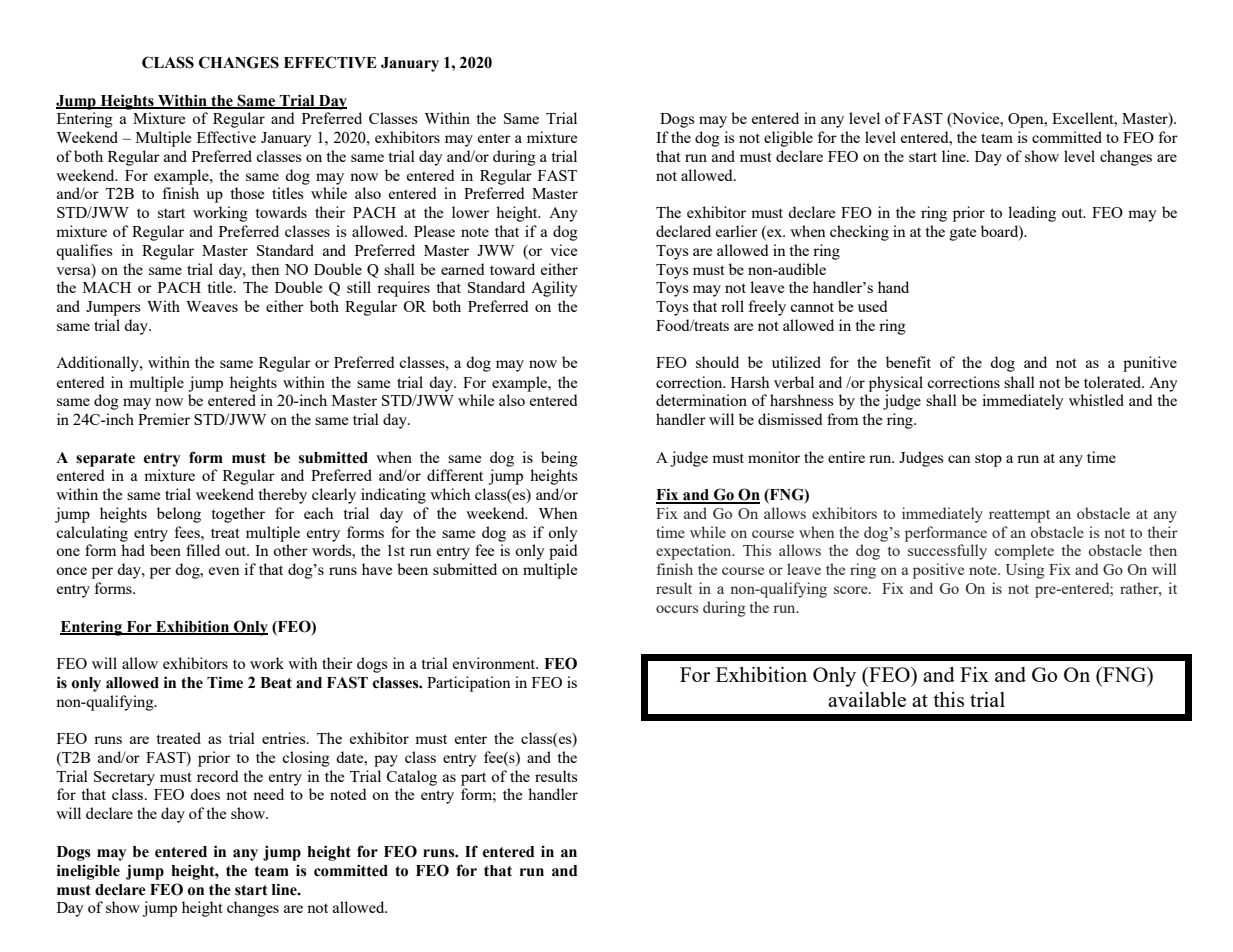 Image resolution: width=1233 pixels, height=952 pixels. Describe the element at coordinates (867, 699) in the image. I see `available` at that location.
